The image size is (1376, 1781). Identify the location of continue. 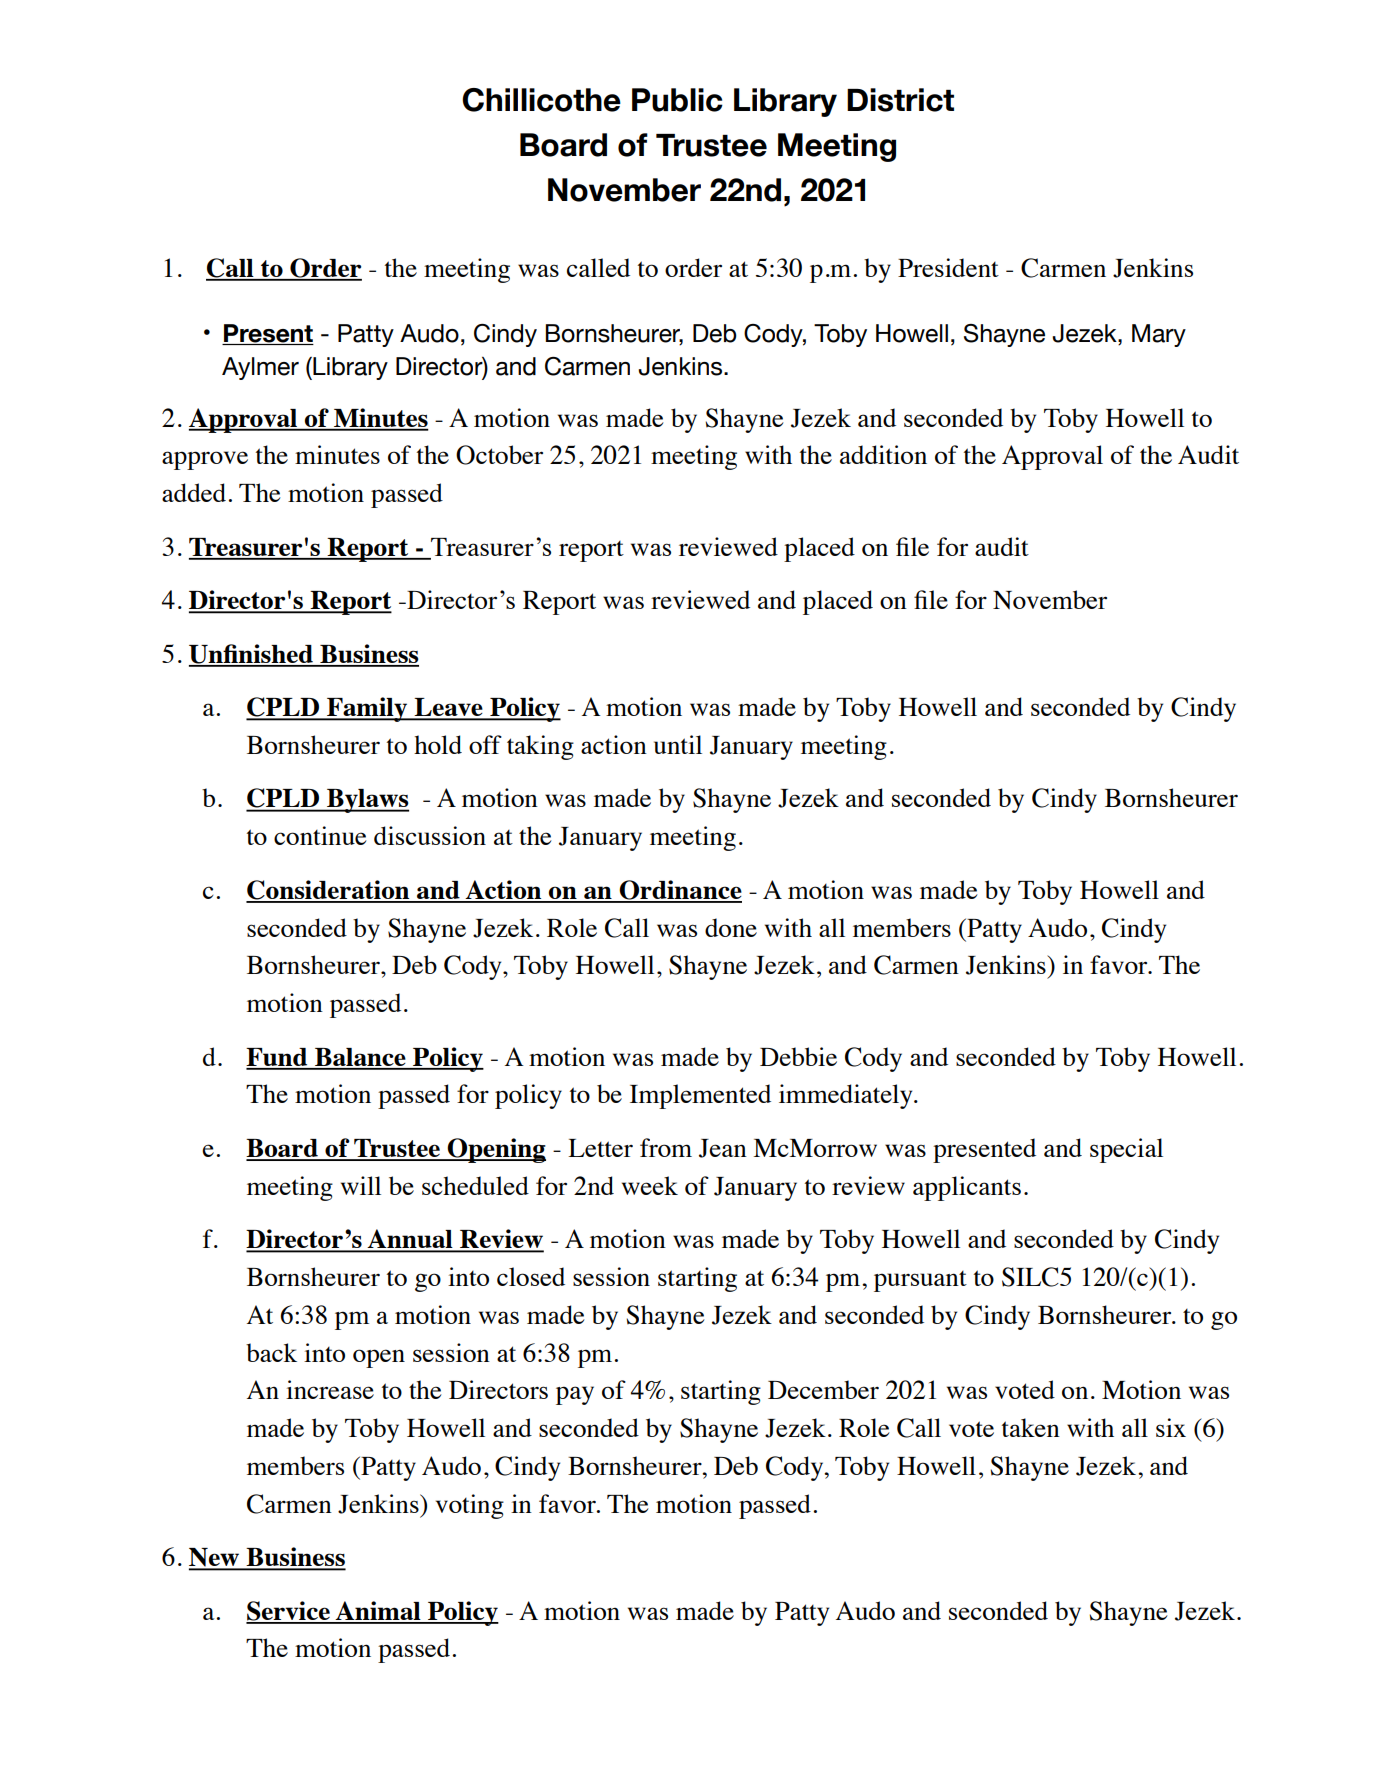
(320, 835).
